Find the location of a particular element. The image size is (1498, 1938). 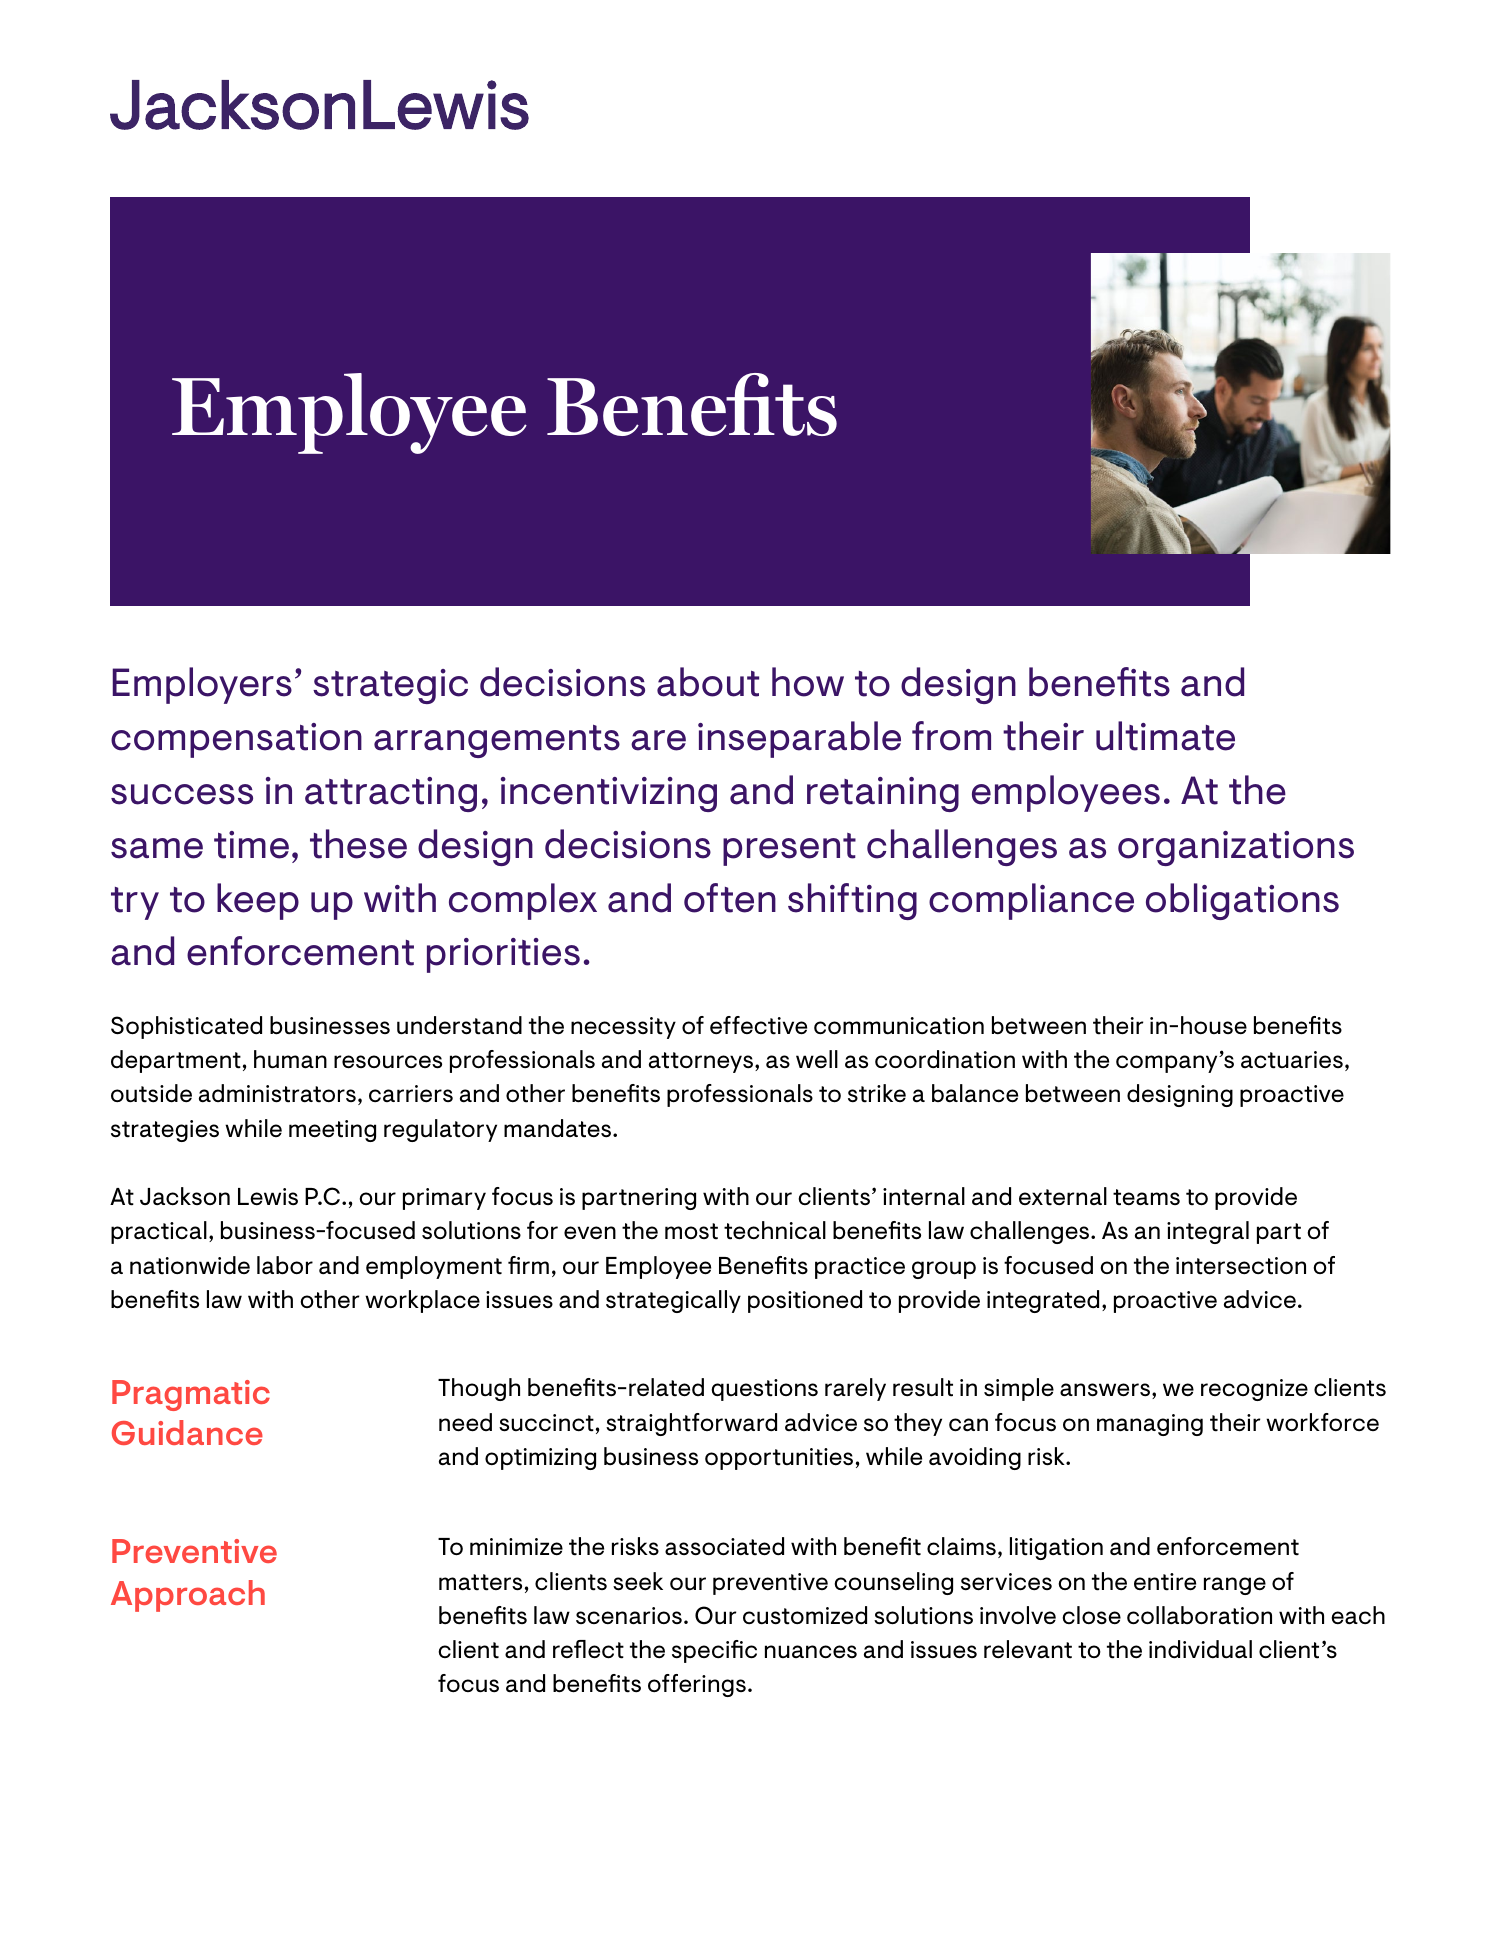

Lewis is located at coordinates (268, 1197).
